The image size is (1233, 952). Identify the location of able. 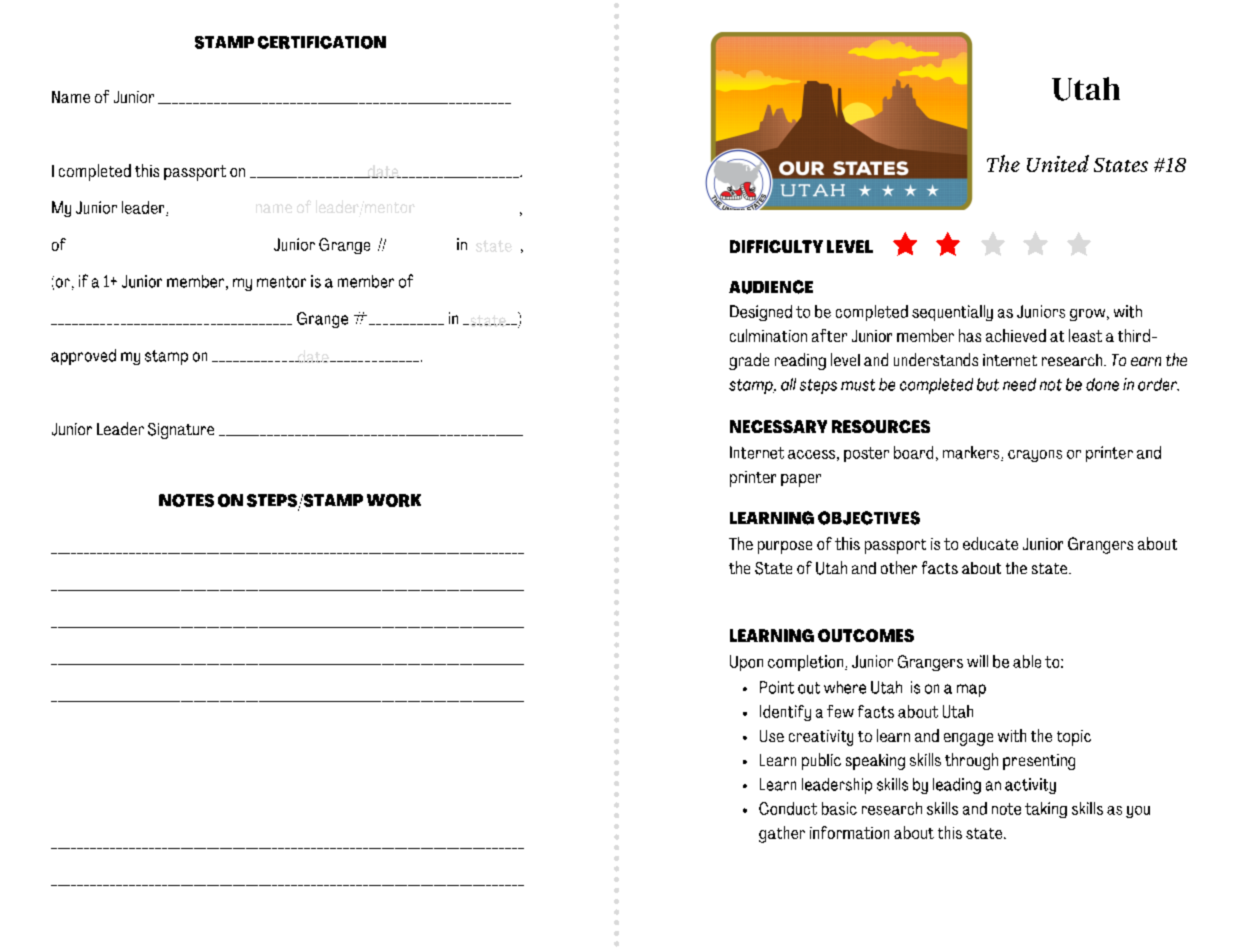
(1027, 661).
